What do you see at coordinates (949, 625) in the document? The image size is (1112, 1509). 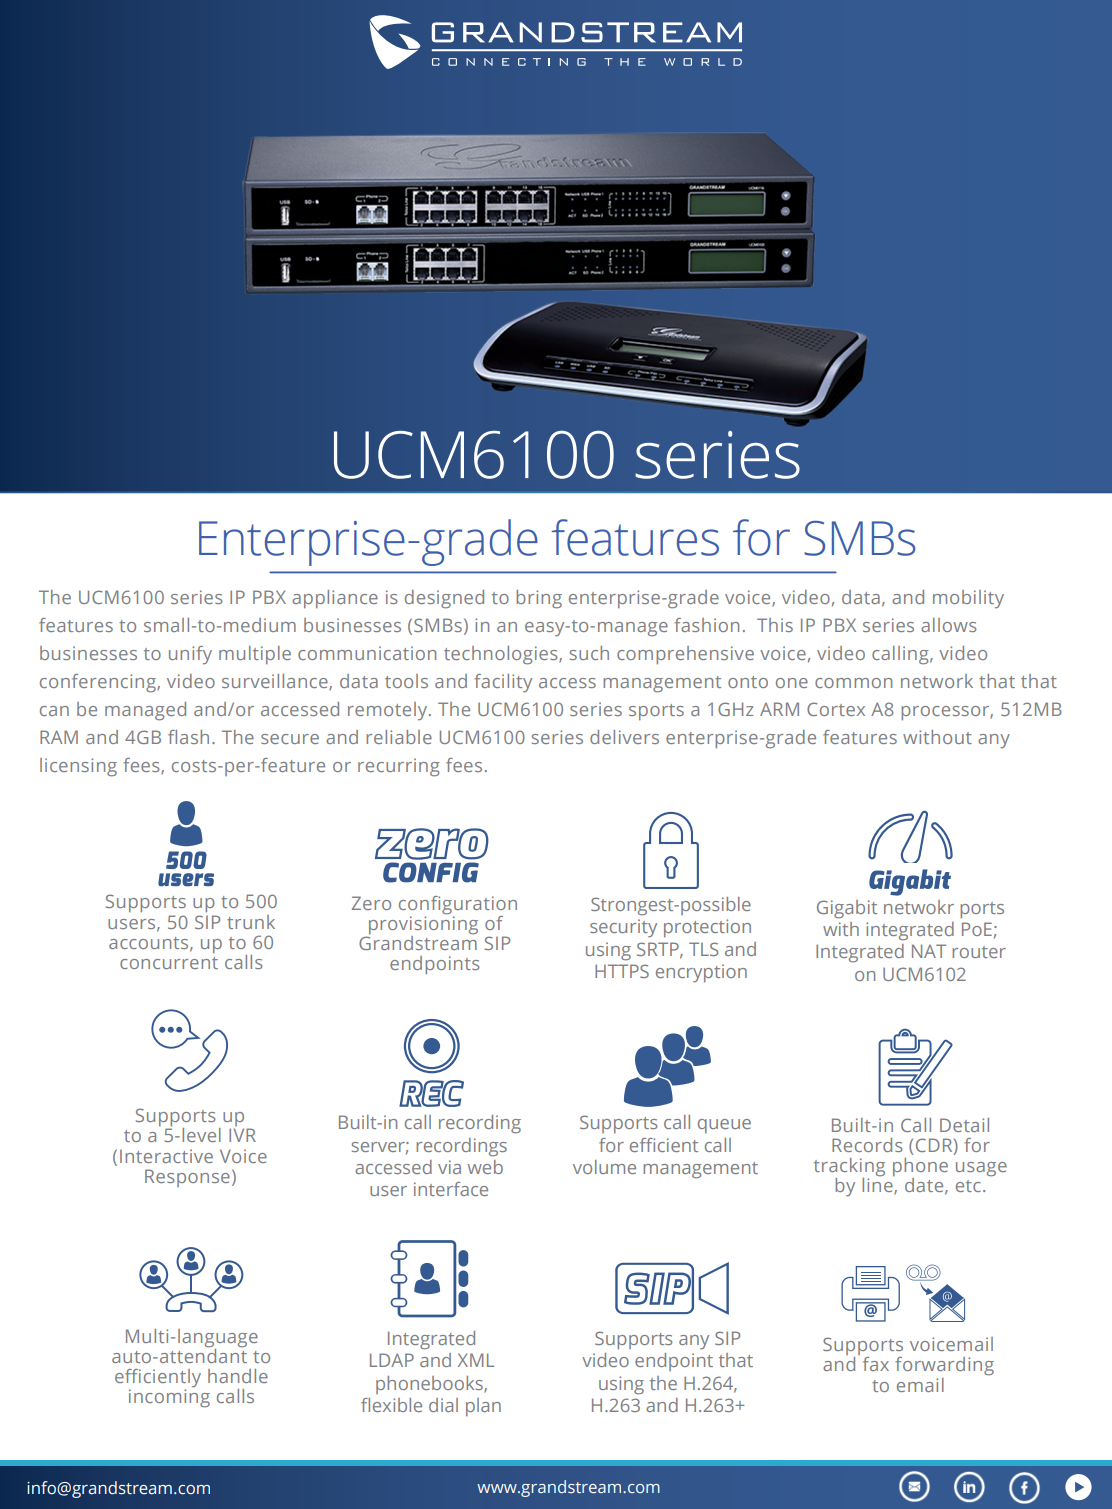 I see `allows` at bounding box center [949, 625].
